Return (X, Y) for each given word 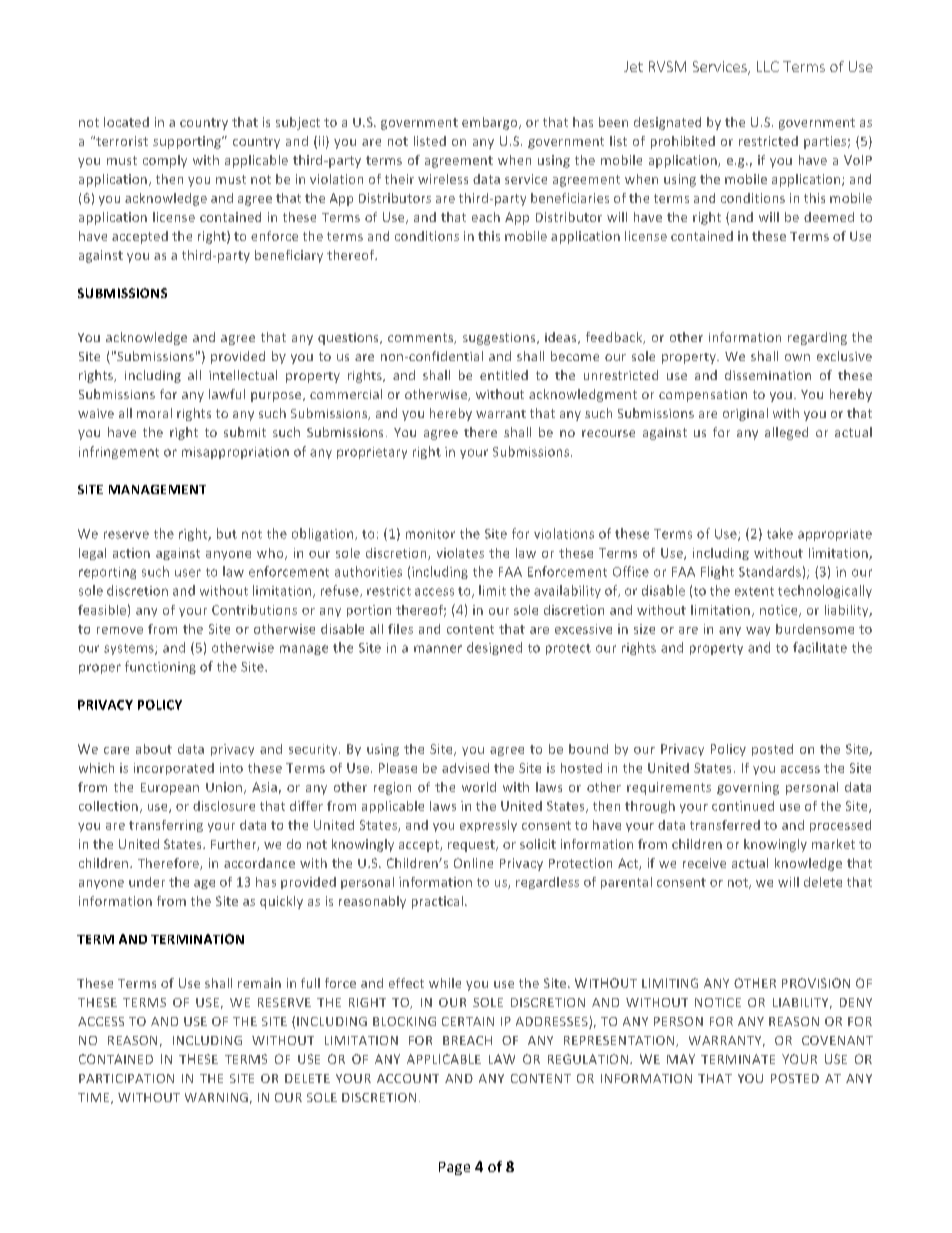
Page (454, 1168)
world (479, 787)
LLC (768, 66)
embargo (491, 123)
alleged (786, 433)
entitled (504, 375)
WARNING (216, 1097)
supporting (188, 142)
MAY (681, 1059)
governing (748, 788)
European (170, 789)
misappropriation (235, 453)
